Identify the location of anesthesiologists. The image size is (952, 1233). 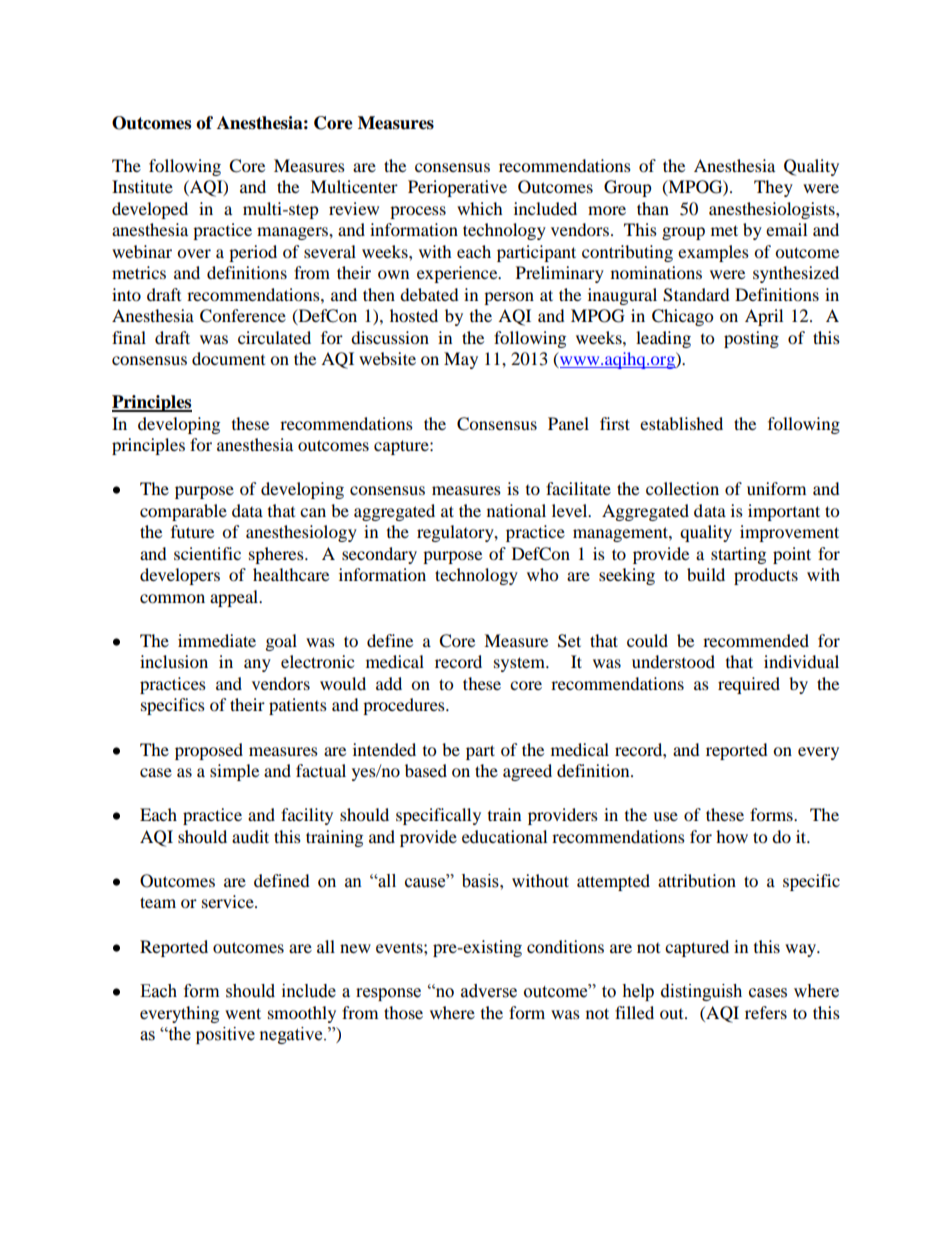
(773, 210).
